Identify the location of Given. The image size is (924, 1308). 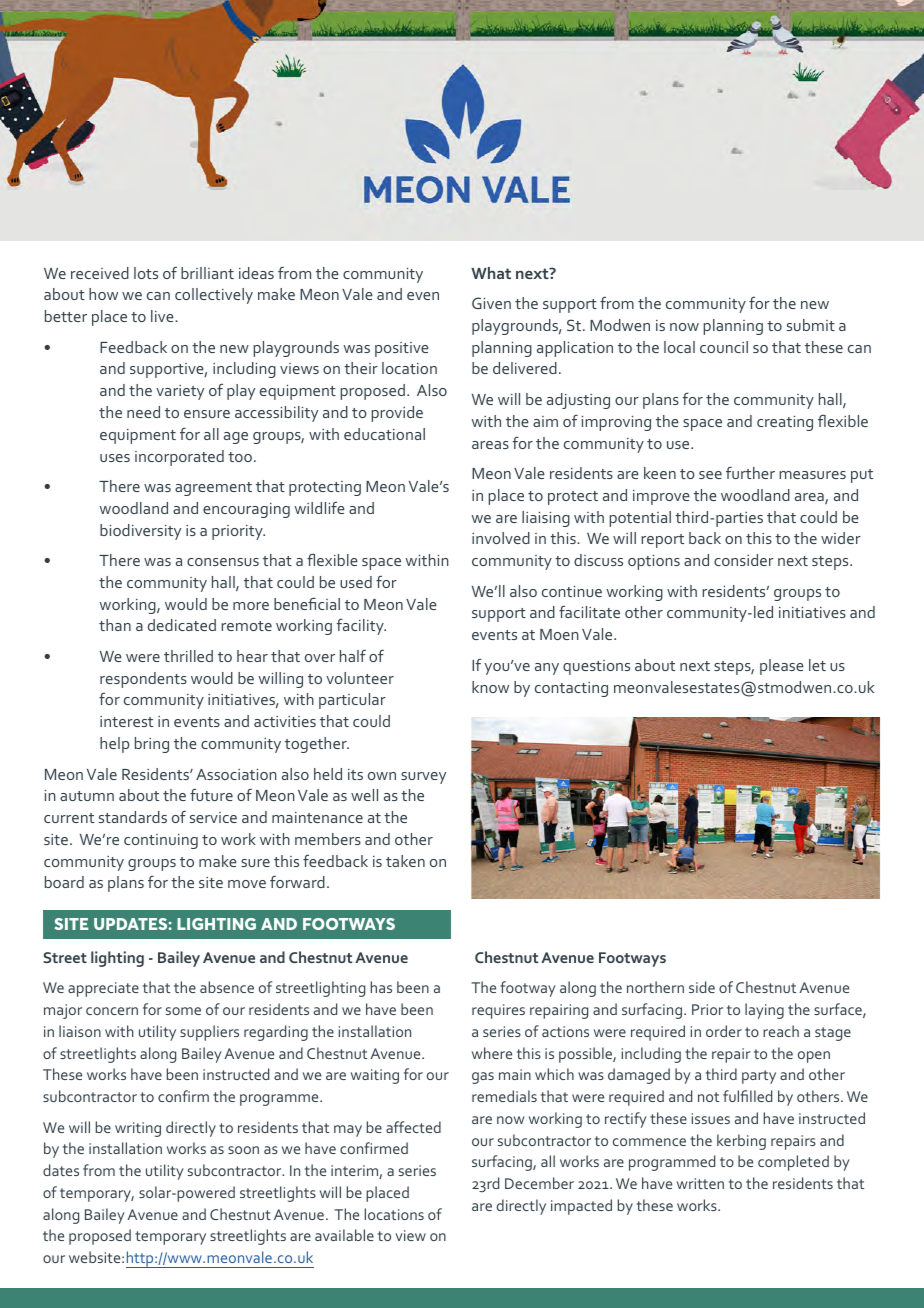
(491, 303).
